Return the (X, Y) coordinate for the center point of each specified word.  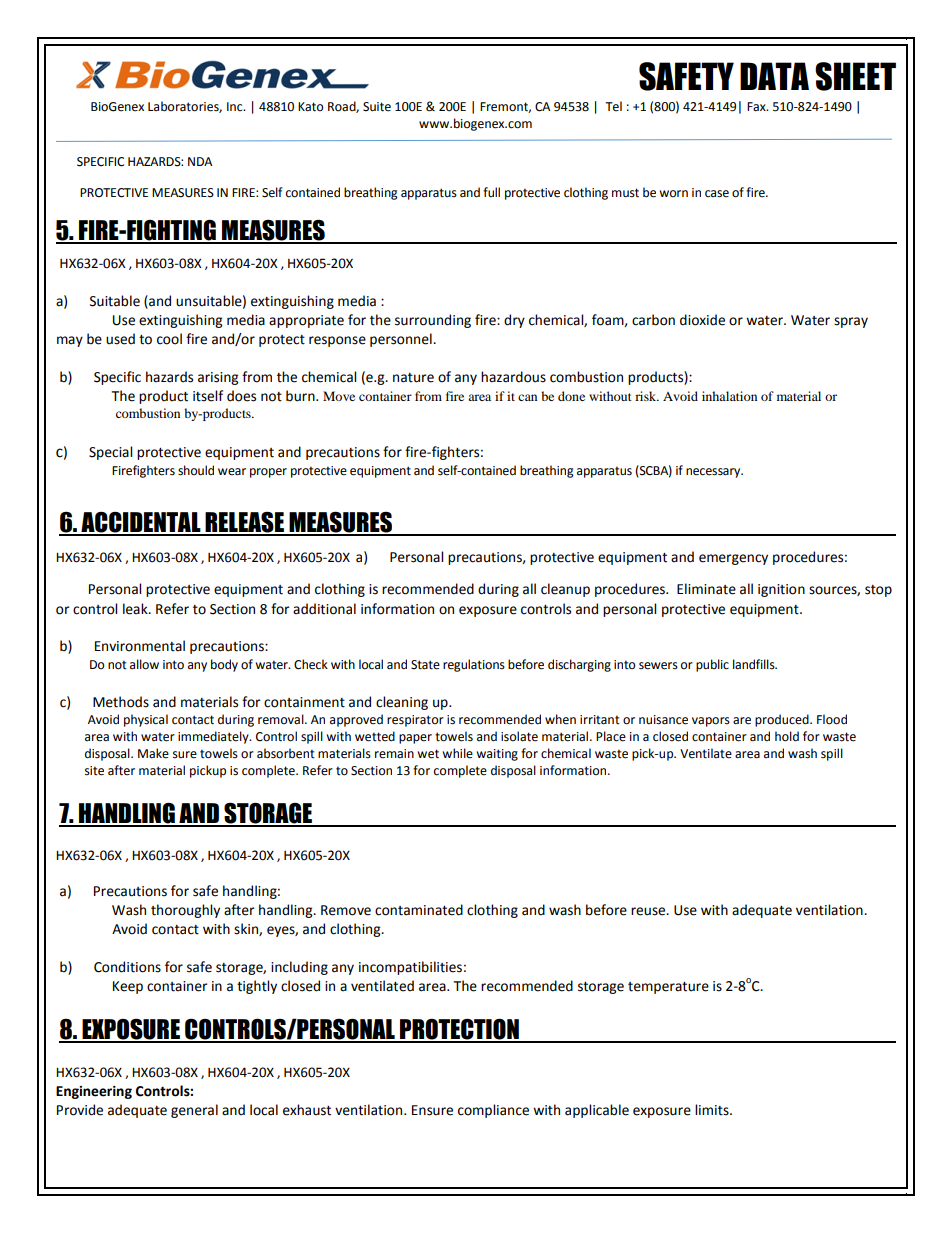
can (527, 397)
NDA (200, 161)
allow (144, 664)
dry (514, 321)
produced (783, 720)
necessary (714, 473)
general (194, 1111)
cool (169, 339)
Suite (377, 107)
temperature (668, 988)
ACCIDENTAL (141, 523)
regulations (474, 665)
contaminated (419, 910)
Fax (757, 107)
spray (851, 322)
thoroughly (185, 911)
